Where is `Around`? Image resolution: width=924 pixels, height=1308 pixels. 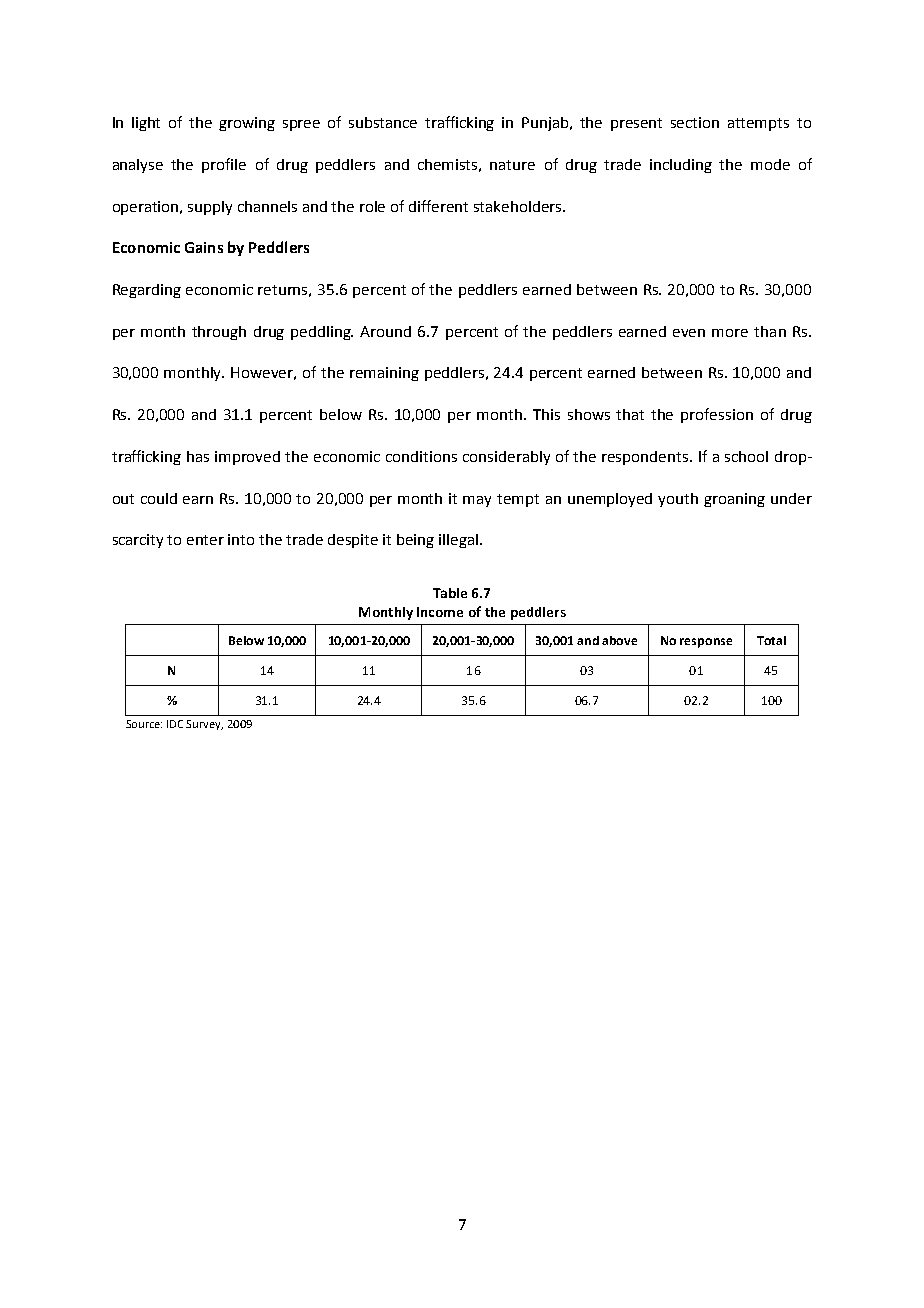
Around is located at coordinates (385, 331).
